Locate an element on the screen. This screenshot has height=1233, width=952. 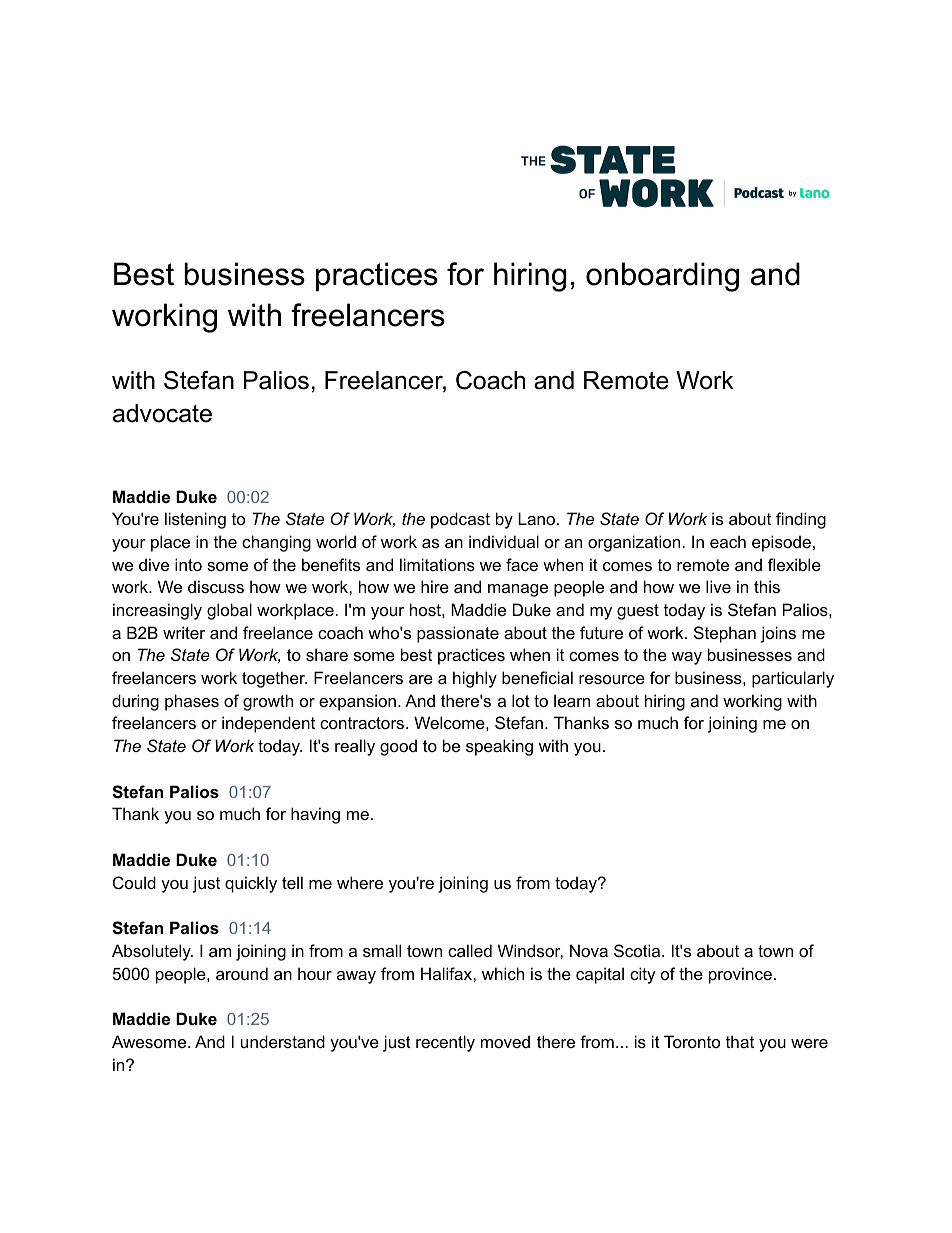
each is located at coordinates (728, 541).
